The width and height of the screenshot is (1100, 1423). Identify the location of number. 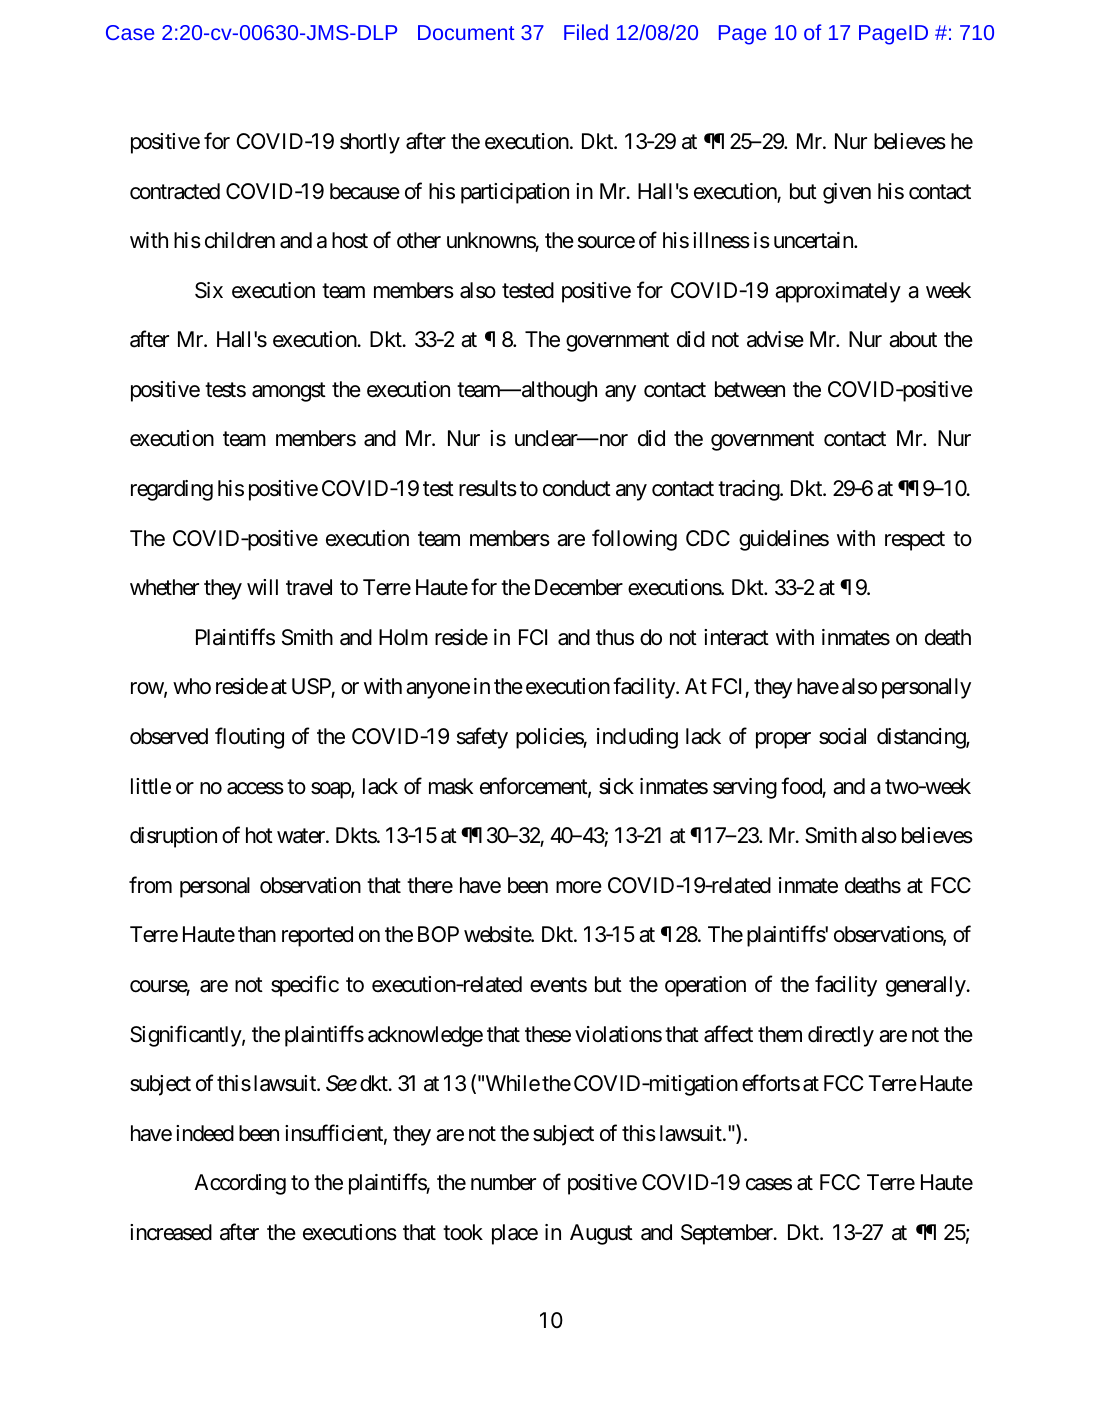
(503, 1182).
